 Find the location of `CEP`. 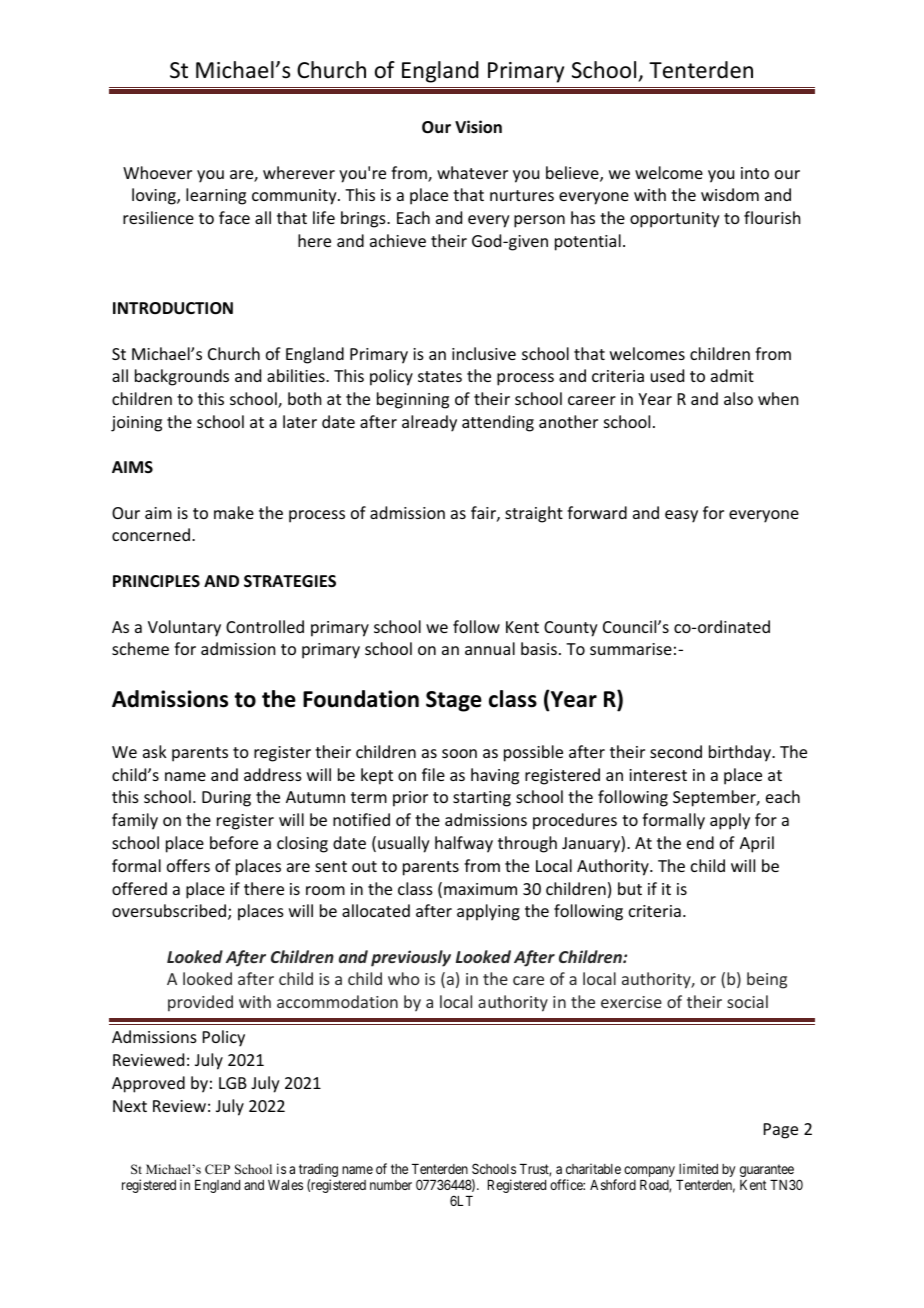

CEP is located at coordinates (217, 1169).
